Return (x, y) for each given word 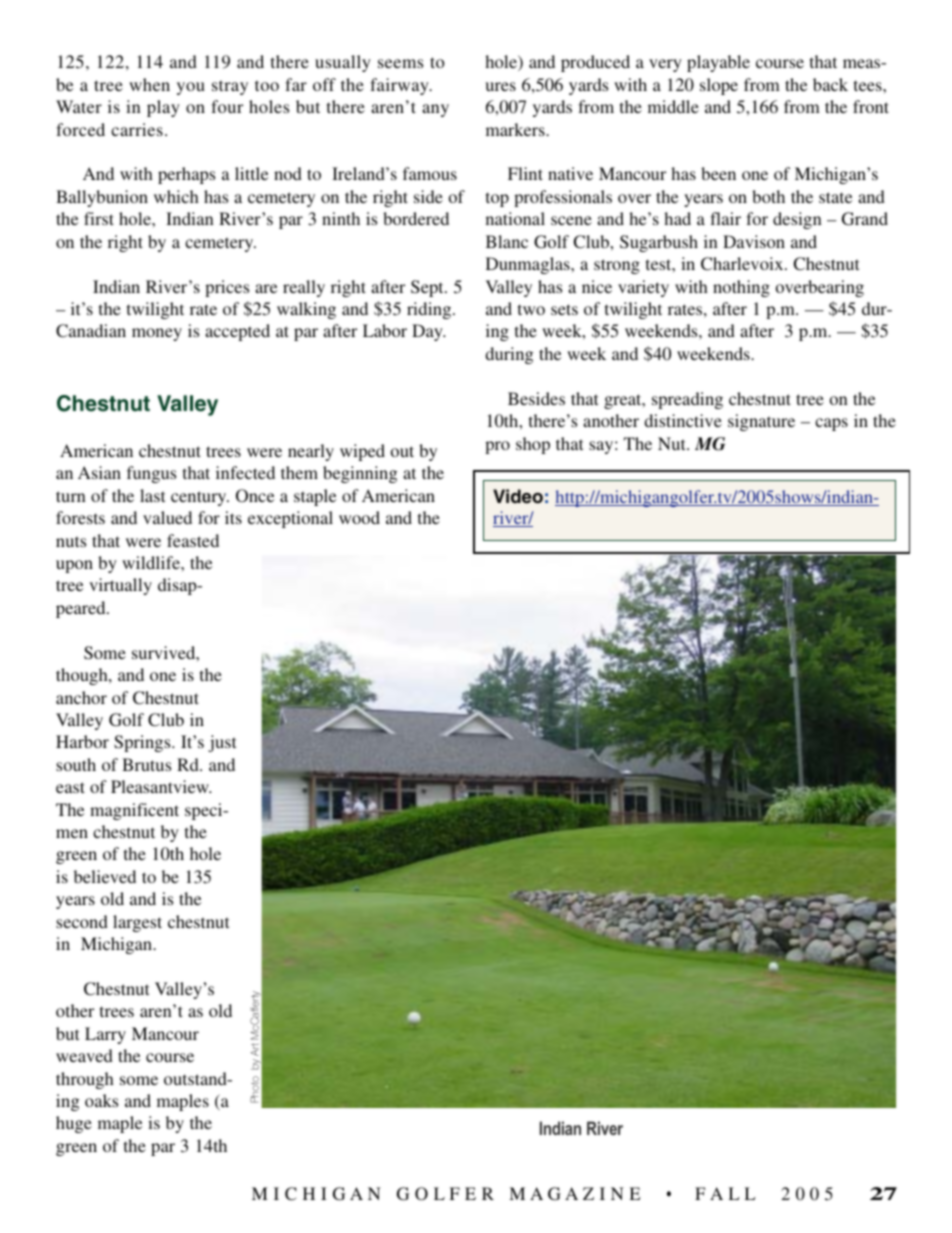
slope (719, 86)
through (85, 1080)
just (222, 743)
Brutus (146, 764)
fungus (151, 474)
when (149, 84)
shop (533, 445)
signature (761, 422)
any (435, 110)
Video (518, 496)
